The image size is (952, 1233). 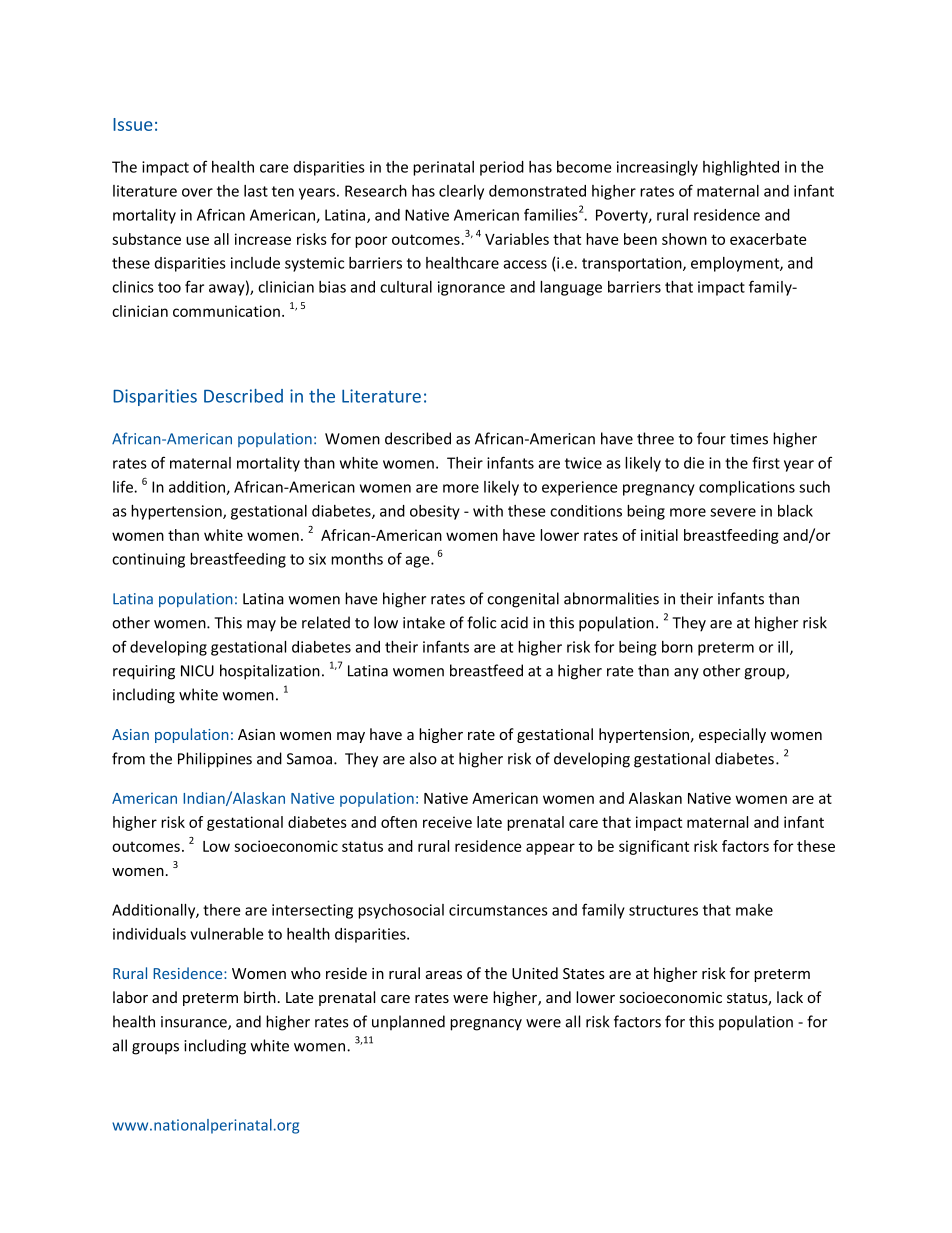 I want to click on severe, so click(x=733, y=512).
